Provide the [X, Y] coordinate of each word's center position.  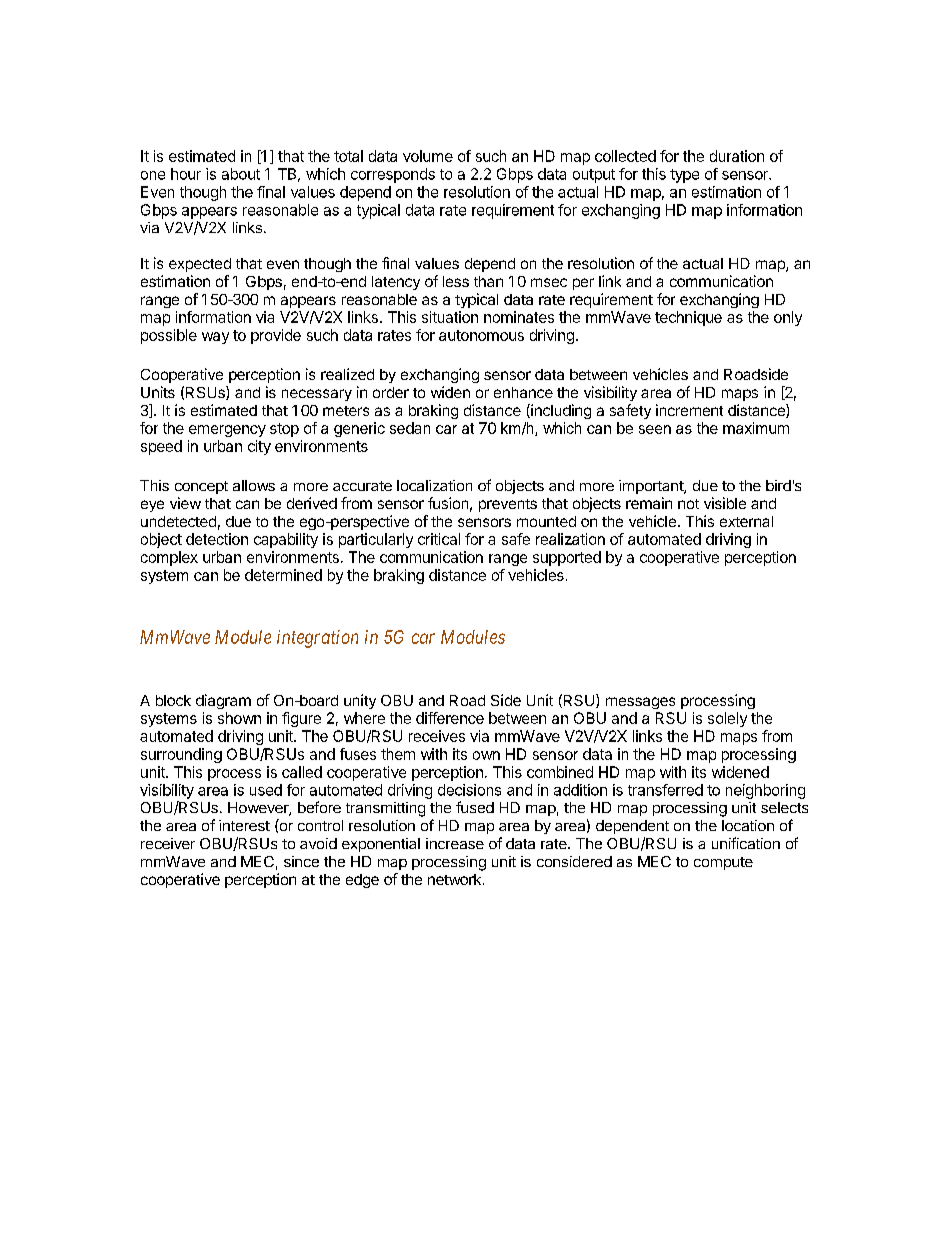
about [241, 174]
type [684, 176]
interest [244, 825]
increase [455, 843]
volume [428, 156]
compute [723, 863]
